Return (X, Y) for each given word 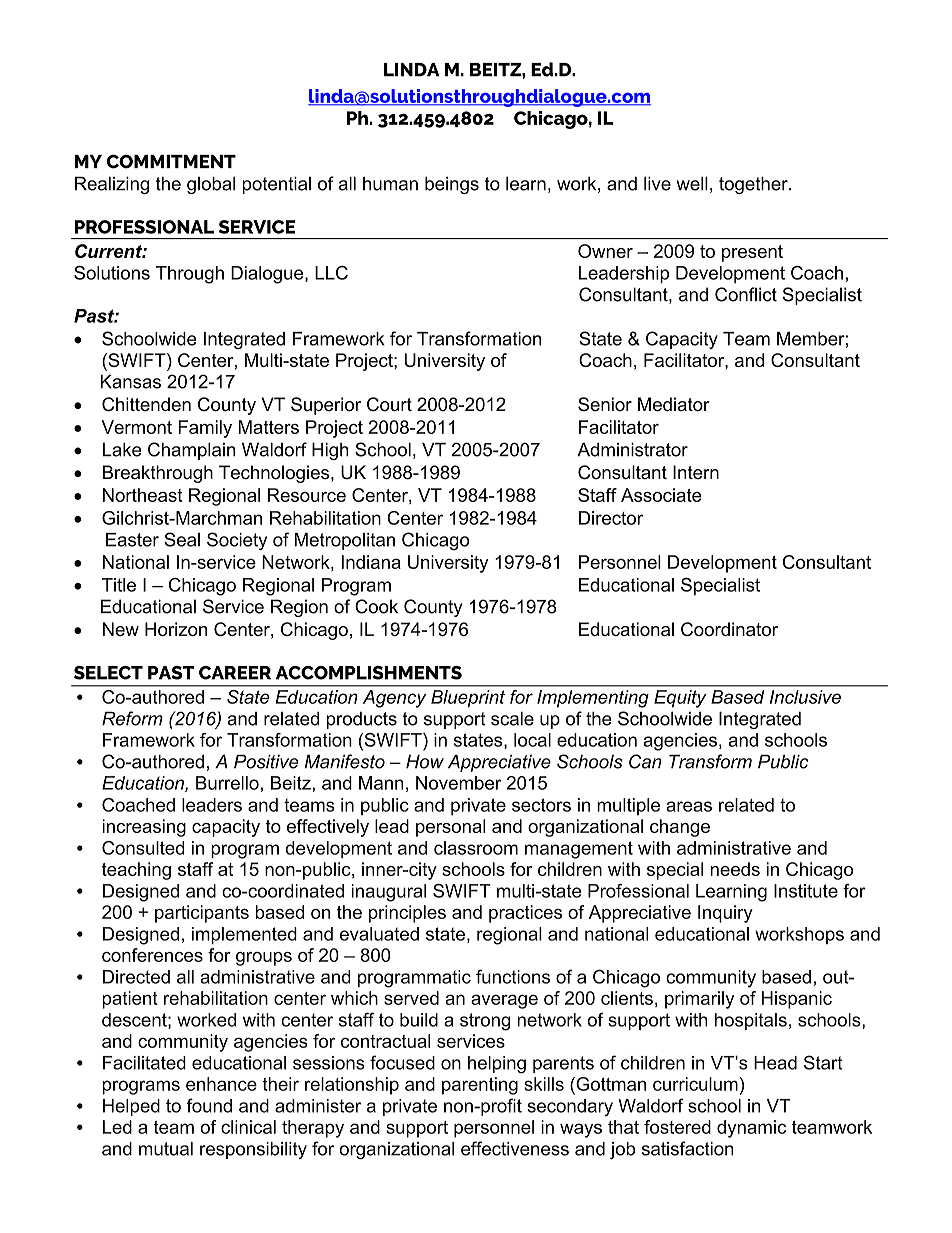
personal (451, 828)
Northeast (142, 495)
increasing (144, 828)
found (209, 1105)
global (211, 185)
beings (452, 185)
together (754, 185)
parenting (480, 1086)
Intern (696, 472)
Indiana (371, 562)
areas (689, 806)
